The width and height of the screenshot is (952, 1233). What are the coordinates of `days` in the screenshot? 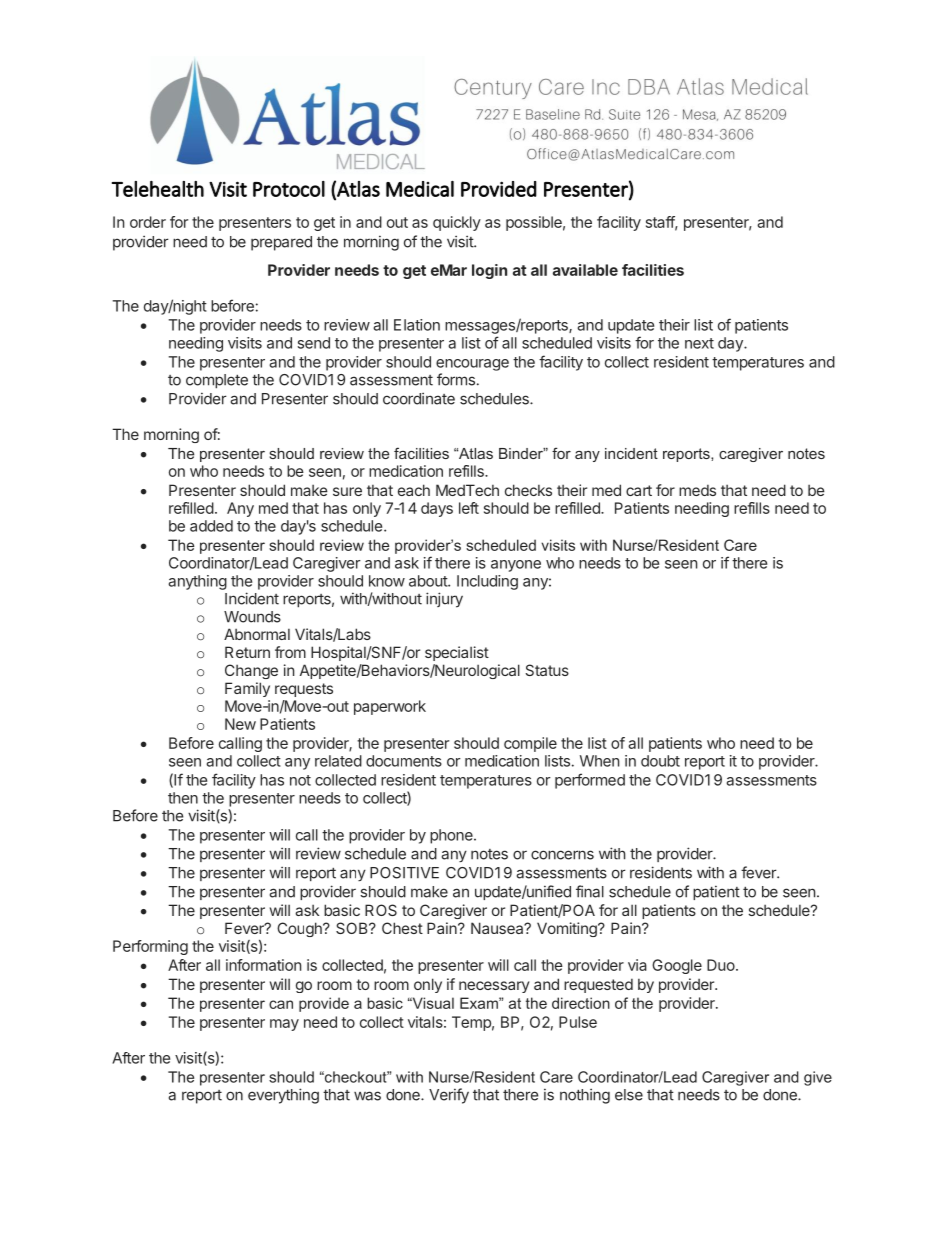 It's located at (437, 509).
